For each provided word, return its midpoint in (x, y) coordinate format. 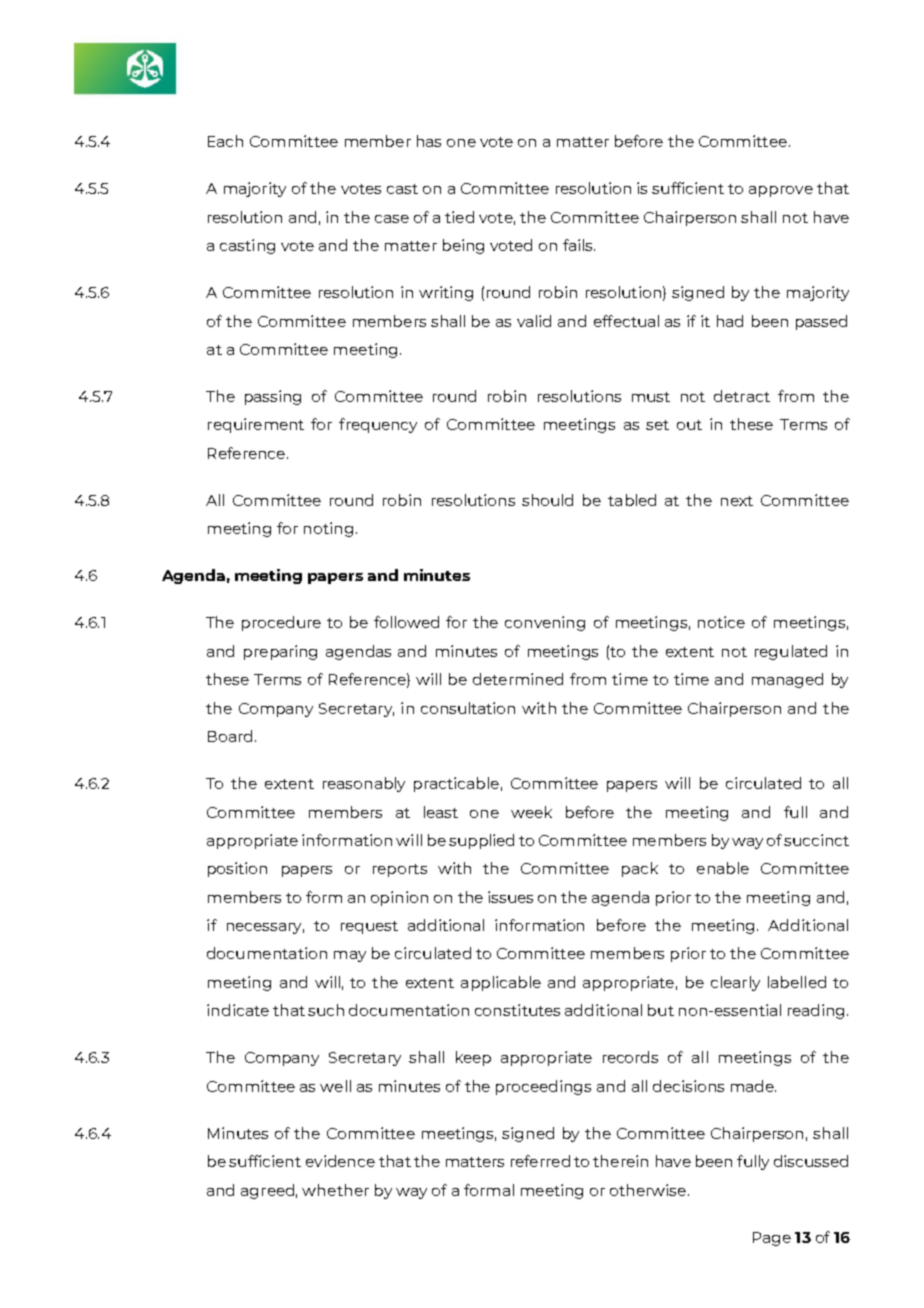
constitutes (517, 1010)
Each (225, 141)
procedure (281, 623)
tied (459, 217)
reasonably (364, 784)
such (326, 1010)
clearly (735, 983)
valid (534, 321)
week (531, 812)
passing (273, 397)
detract (742, 396)
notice (721, 622)
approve (781, 191)
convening (545, 623)
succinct (816, 840)
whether (335, 1190)
